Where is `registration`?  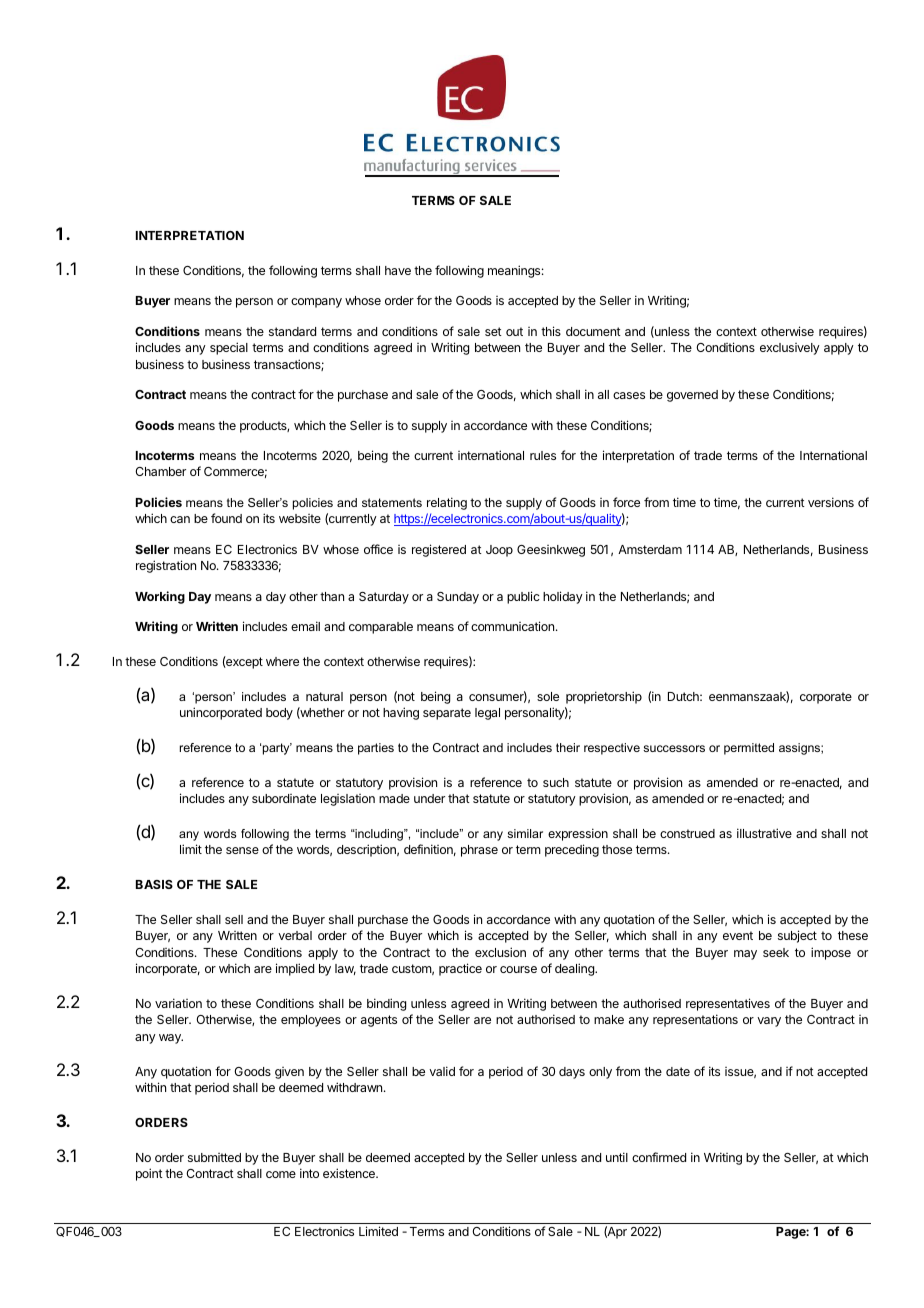 registration is located at coordinates (166, 566).
